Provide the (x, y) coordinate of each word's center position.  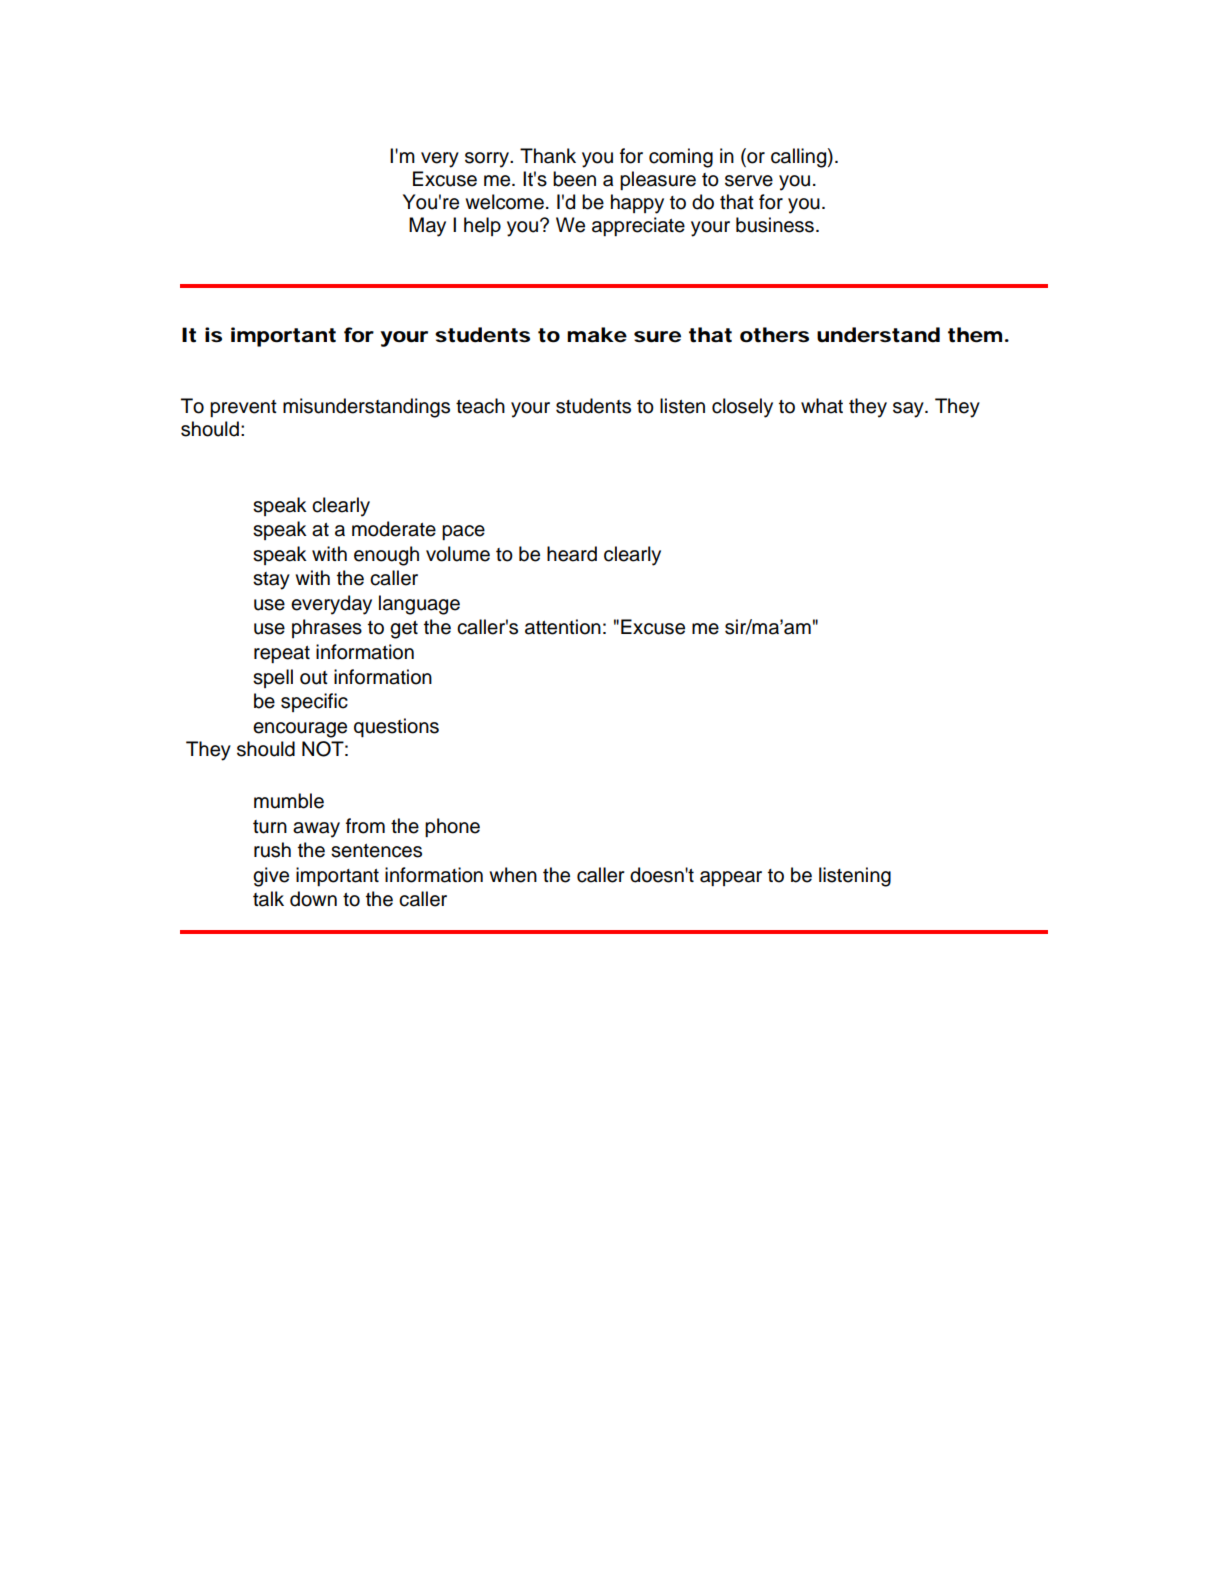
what (822, 406)
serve (749, 181)
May (427, 227)
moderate (394, 529)
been (574, 179)
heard (572, 554)
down (313, 899)
